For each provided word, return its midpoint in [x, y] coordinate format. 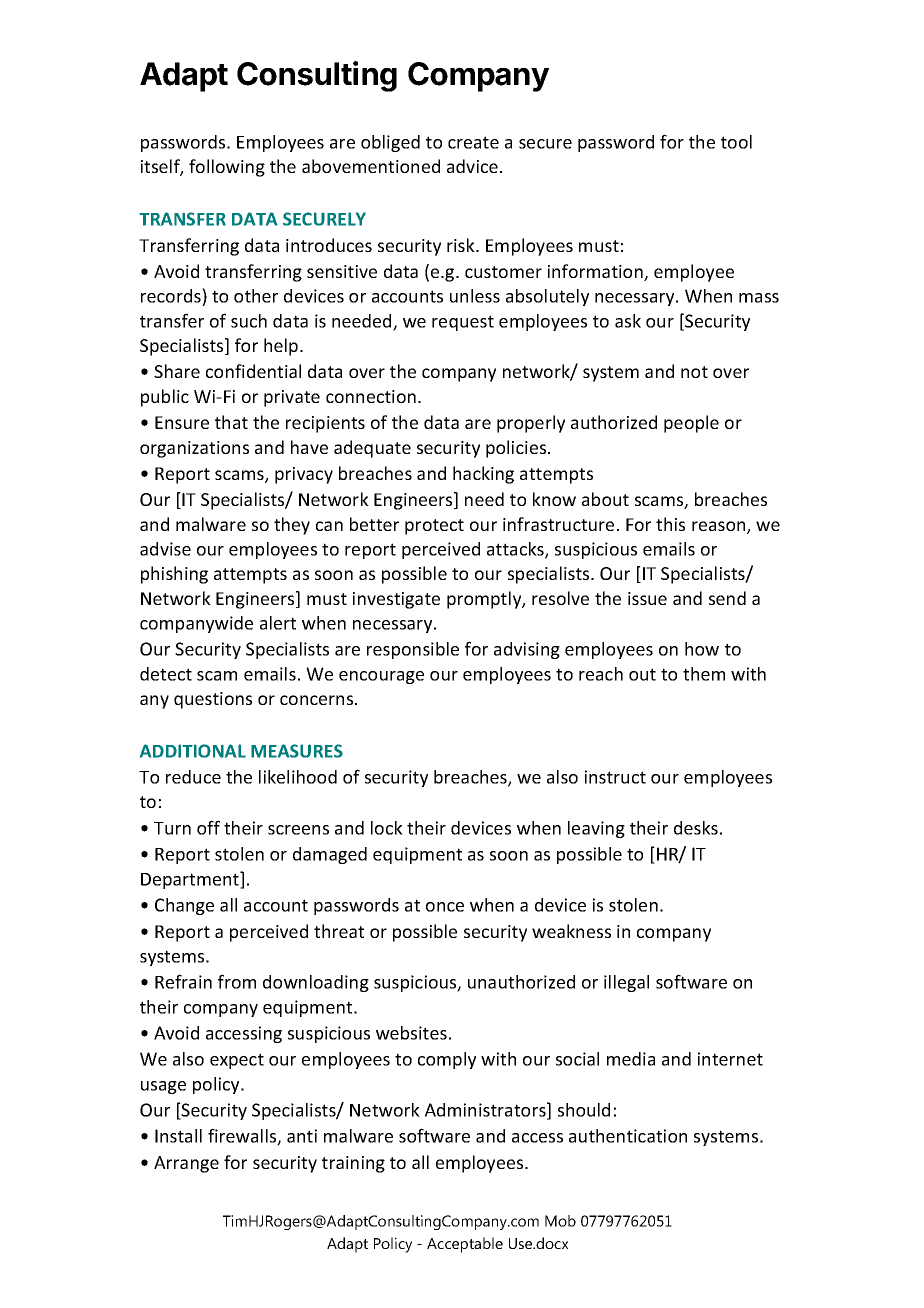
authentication [628, 1136]
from [237, 981]
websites [411, 1033]
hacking [483, 475]
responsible [413, 650]
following [227, 168]
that [231, 422]
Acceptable [465, 1245]
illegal [626, 983]
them [704, 674]
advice [472, 166]
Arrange [186, 1164]
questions [213, 700]
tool [736, 142]
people [691, 424]
